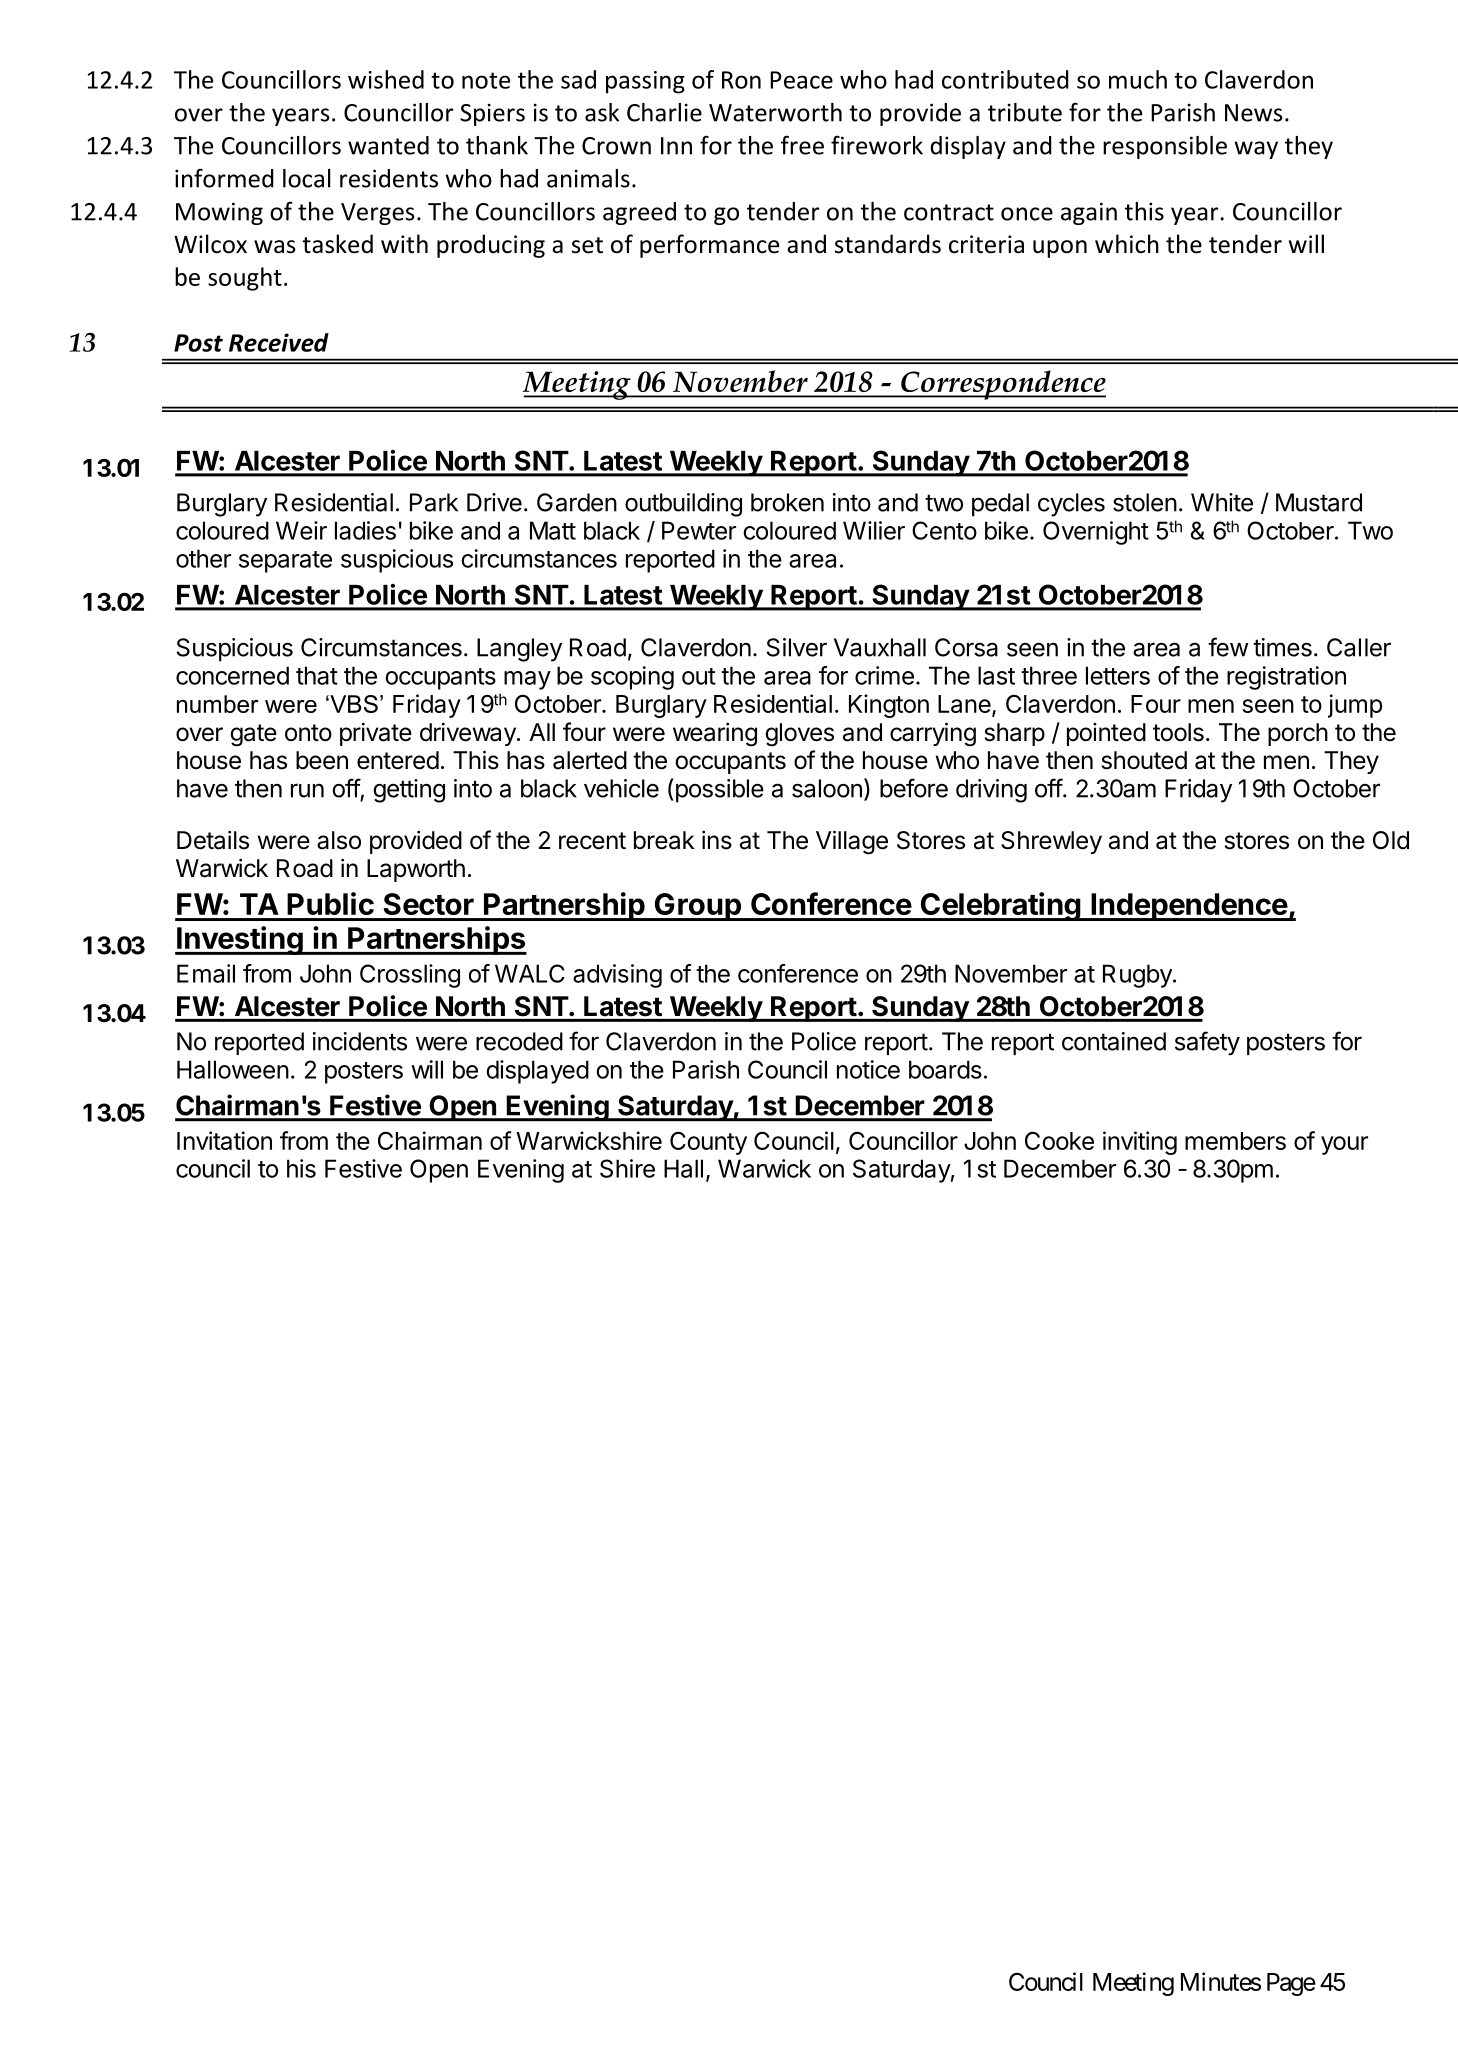  I want to click on News, so click(1254, 113).
